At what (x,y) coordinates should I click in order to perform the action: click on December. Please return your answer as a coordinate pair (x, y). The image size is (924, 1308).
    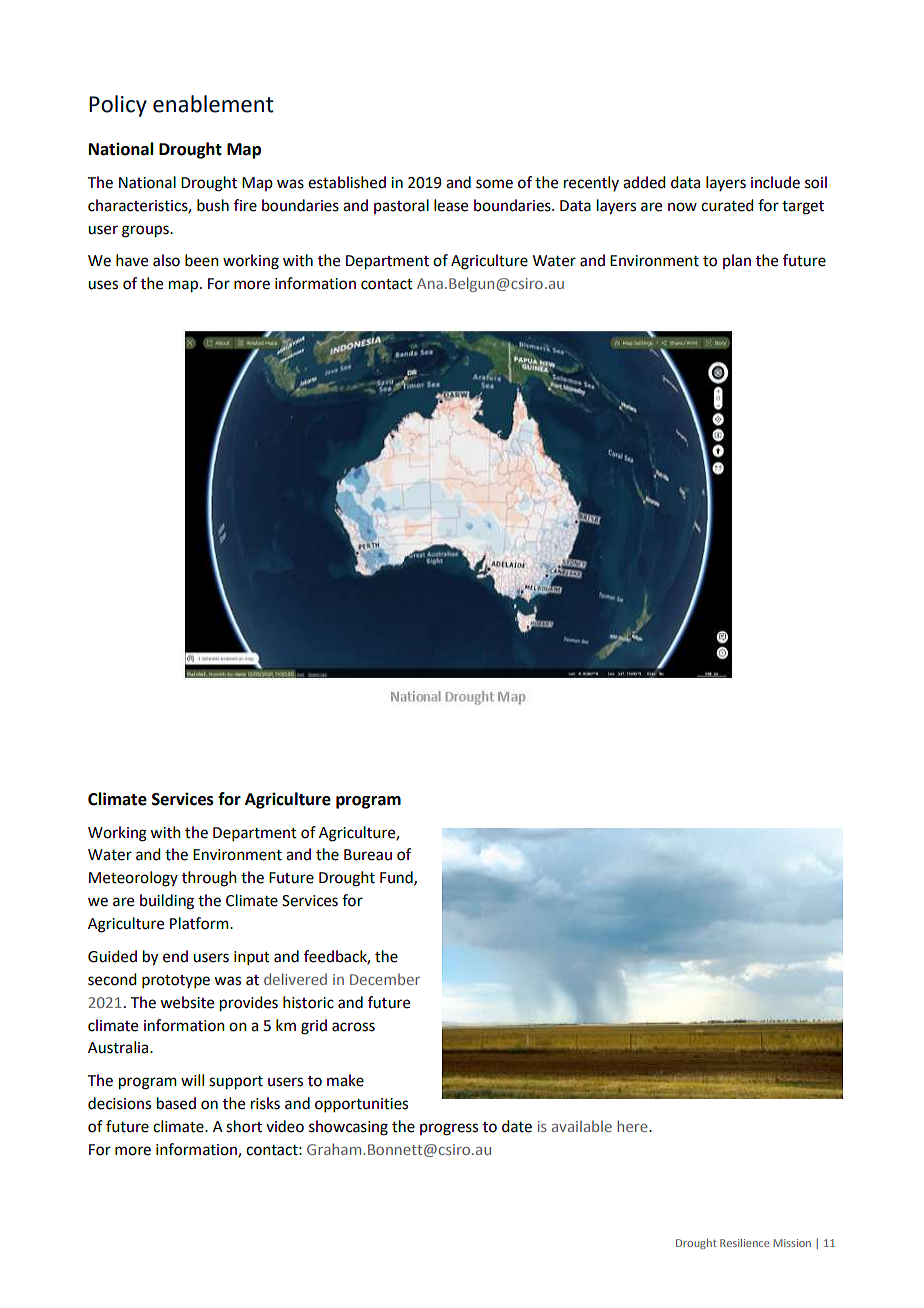
    Looking at the image, I should click on (385, 979).
